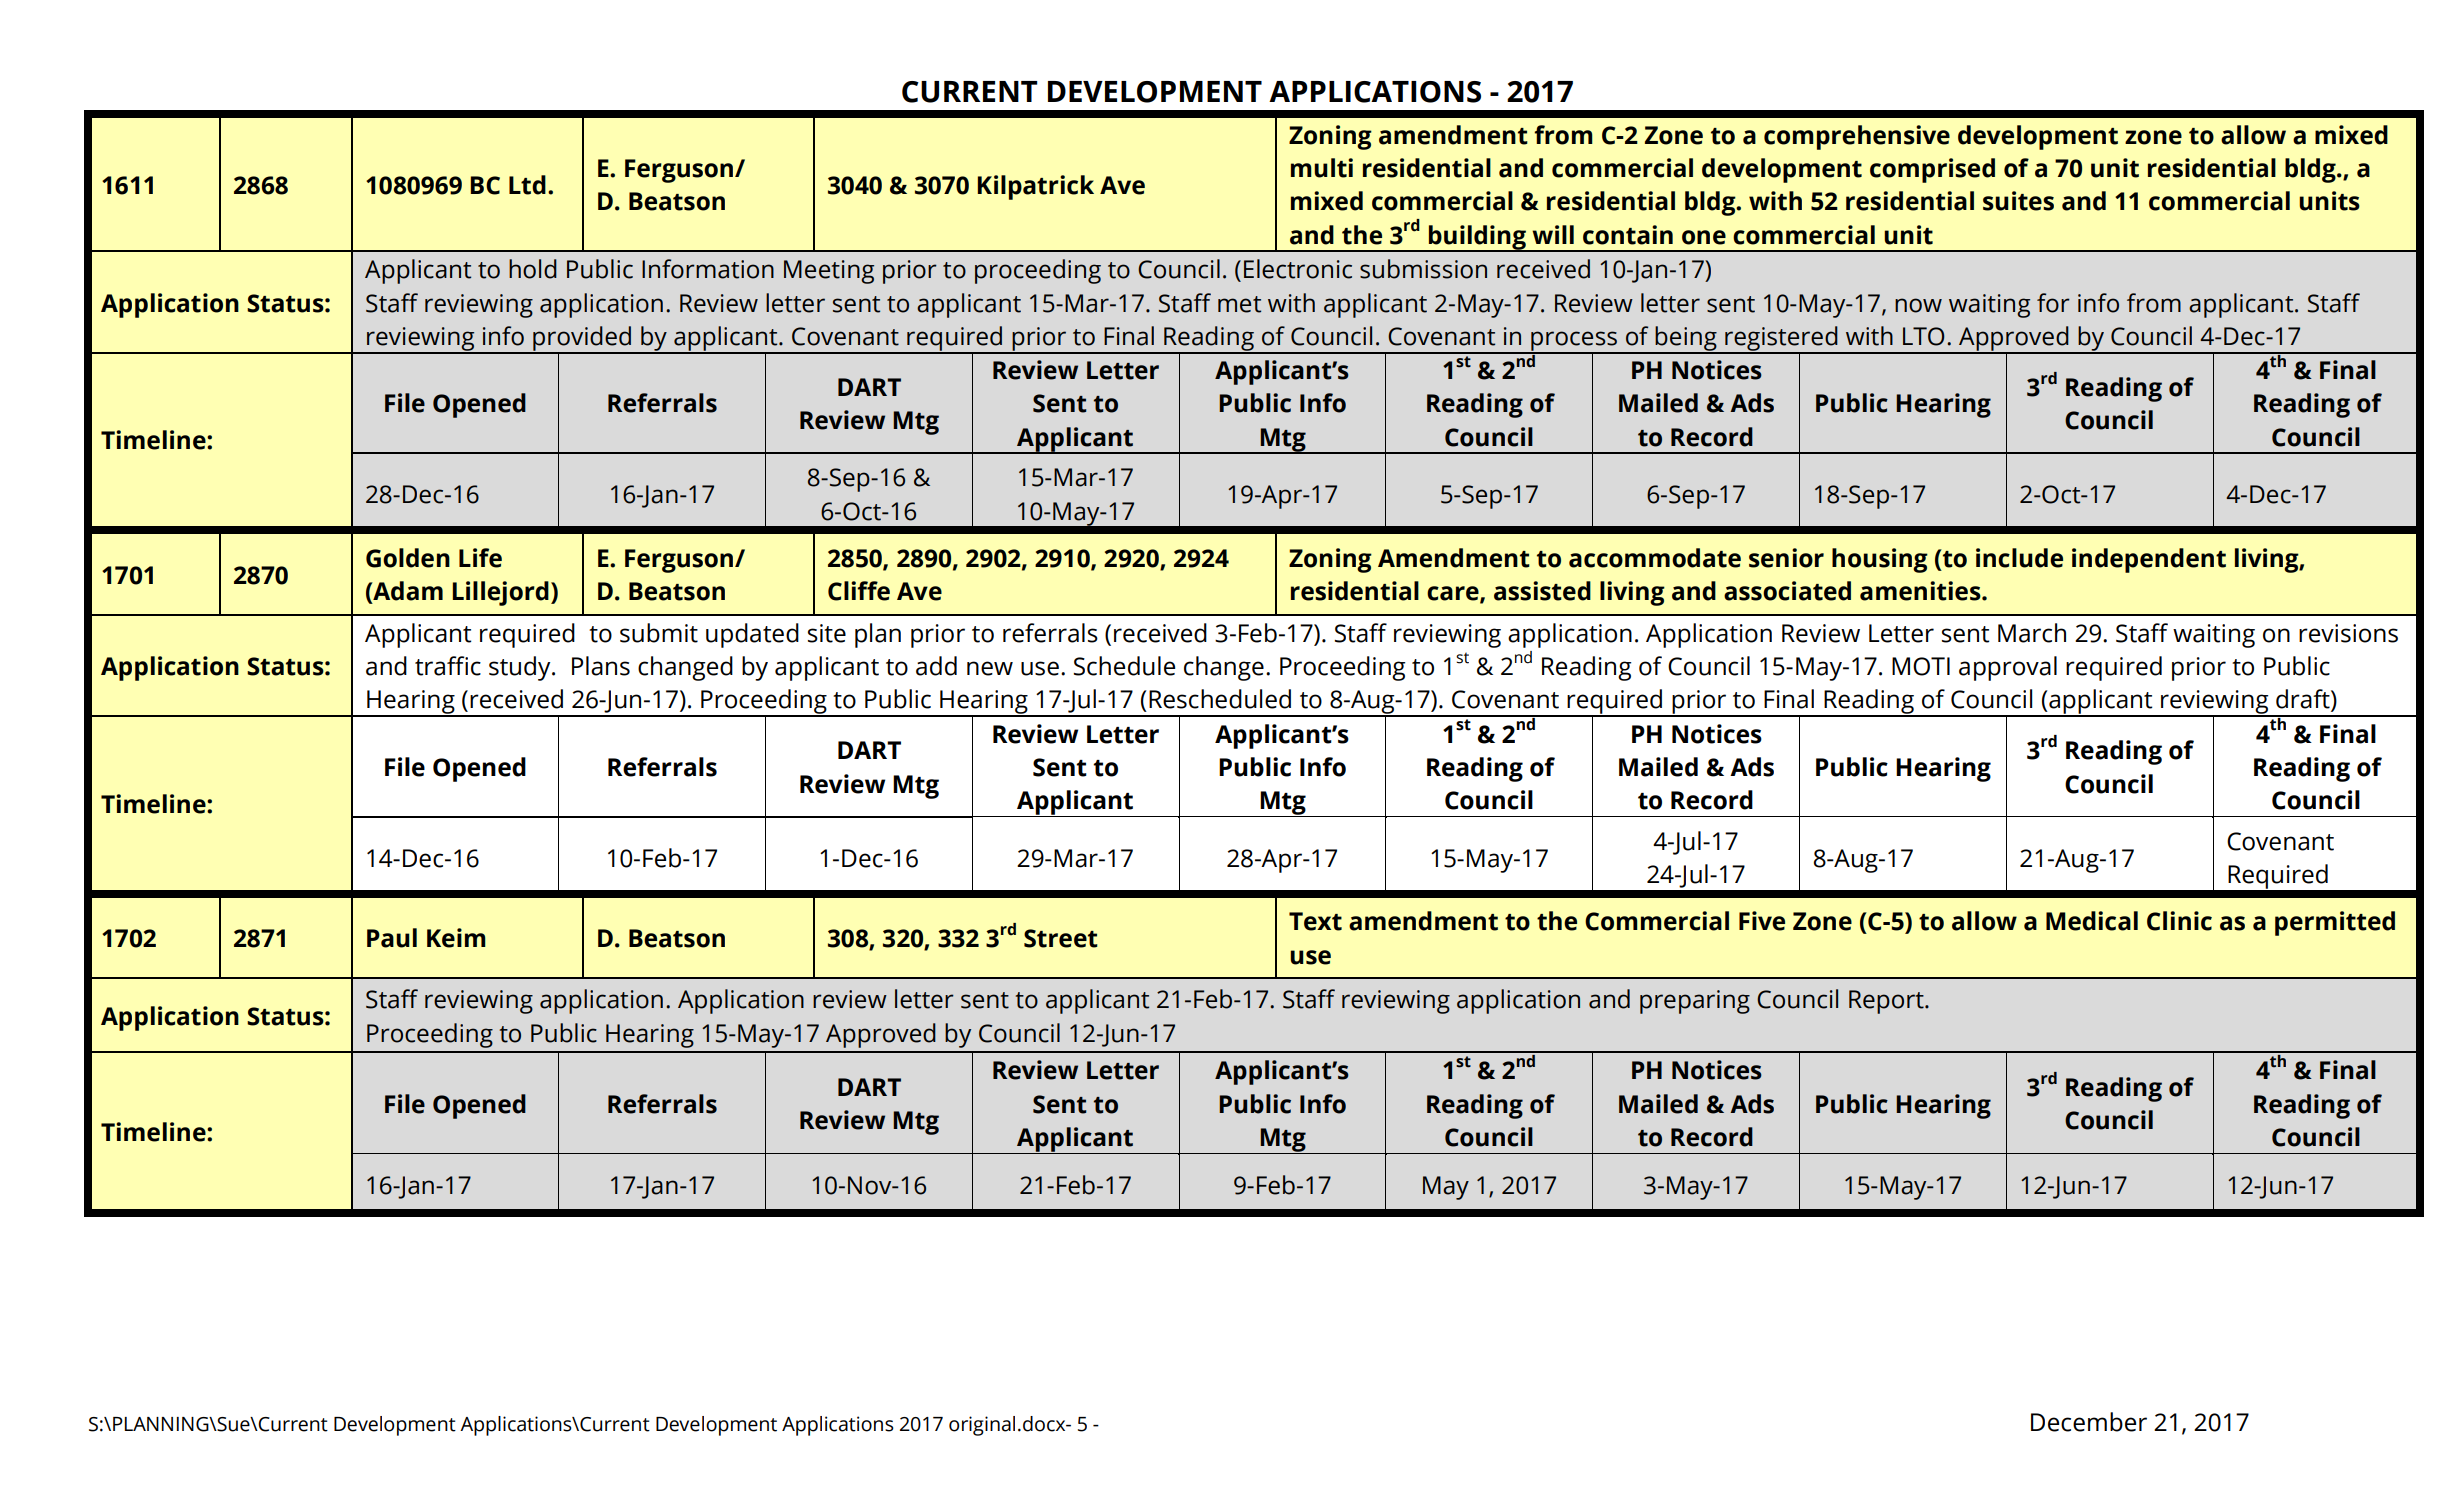 The image size is (2464, 1496). What do you see at coordinates (1061, 938) in the page?
I see `Street` at bounding box center [1061, 938].
